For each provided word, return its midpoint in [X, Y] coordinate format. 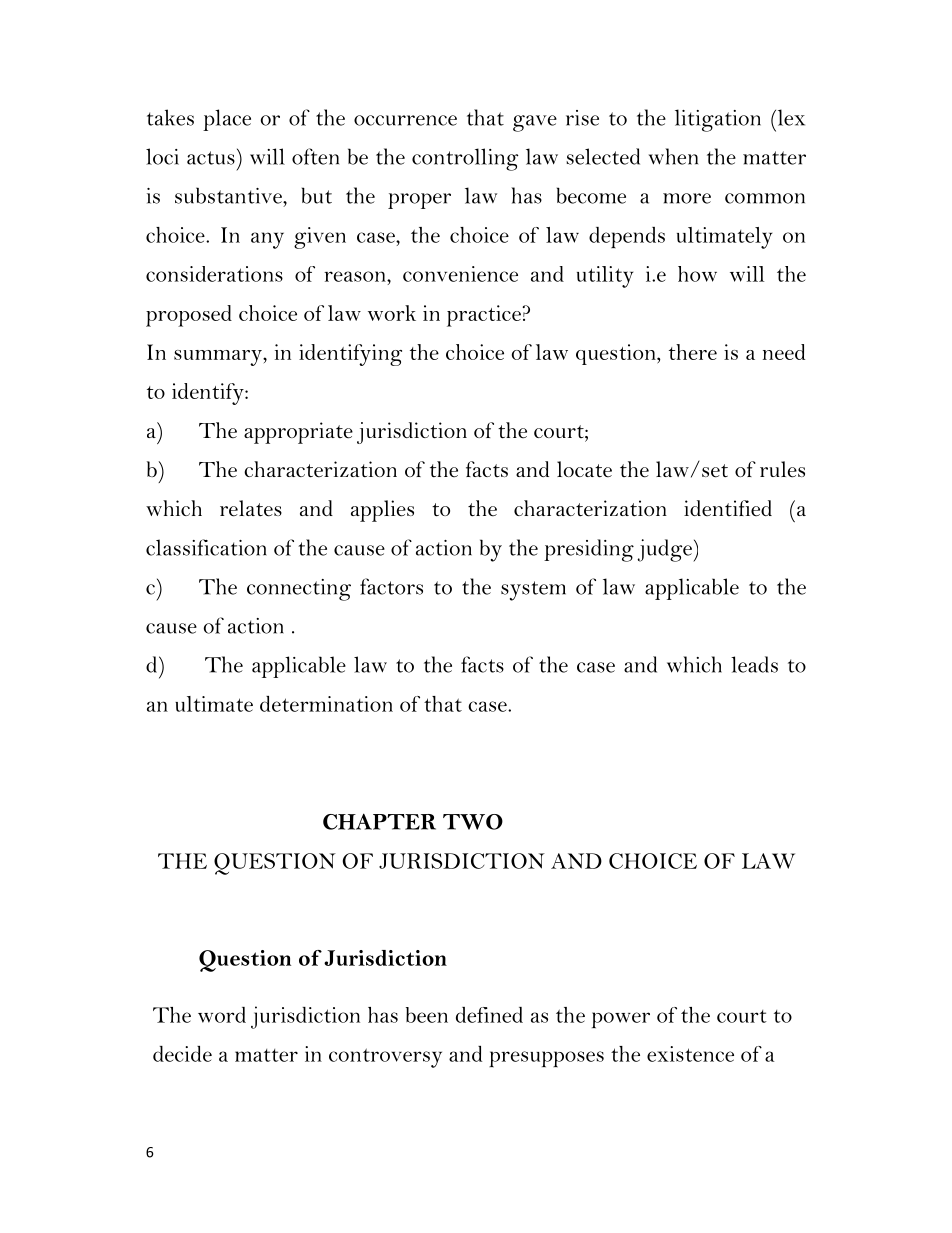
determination [326, 704]
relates [251, 508]
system [533, 591]
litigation [718, 120]
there [693, 352]
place [227, 120]
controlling [465, 159]
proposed [189, 316]
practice [485, 316]
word [222, 1015]
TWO [473, 822]
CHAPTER [379, 821]
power [621, 1020]
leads [754, 664]
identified [728, 508]
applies [382, 511]
